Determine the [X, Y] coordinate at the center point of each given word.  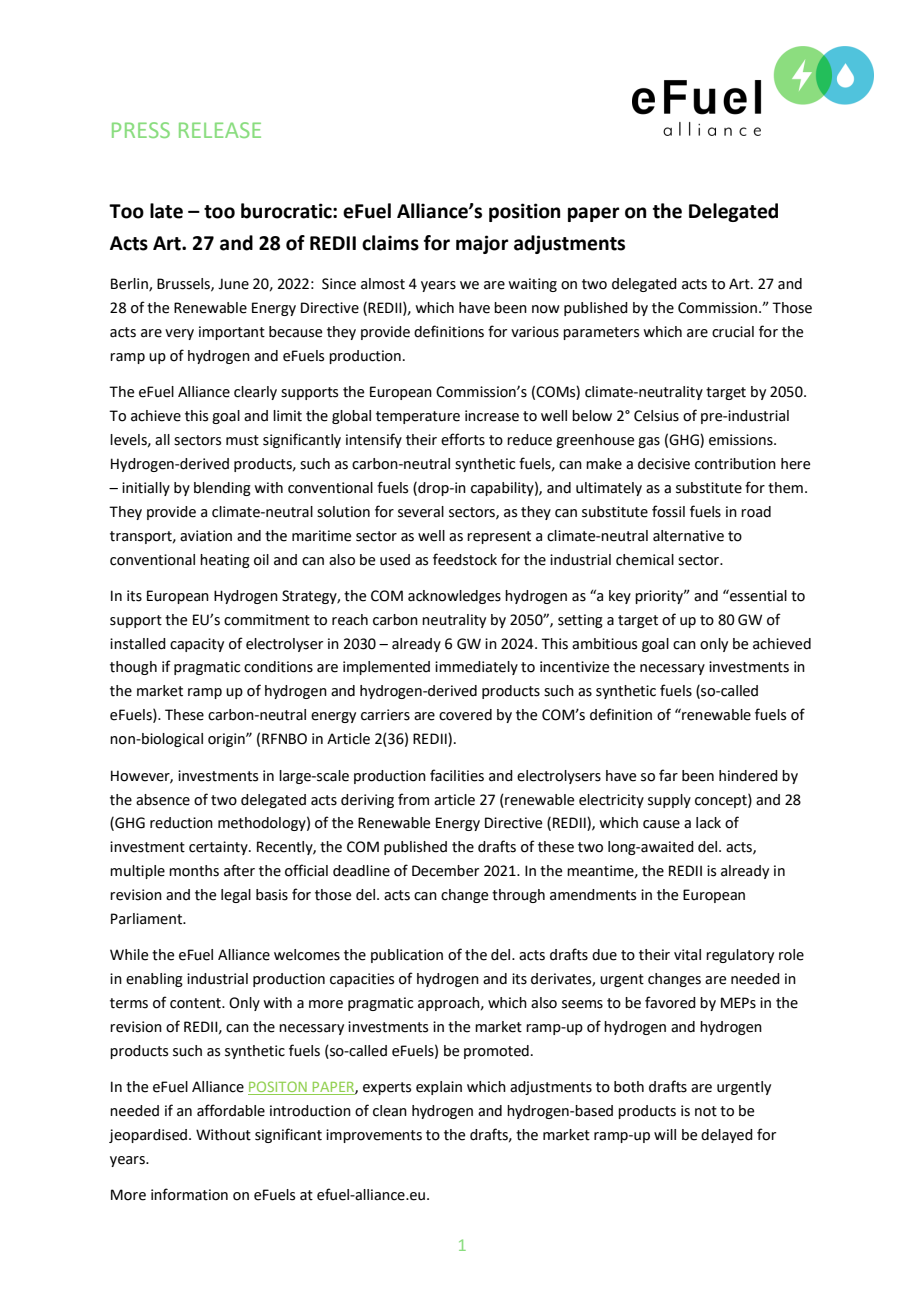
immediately [476, 668]
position [524, 212]
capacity [197, 645]
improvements [374, 1136]
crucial [733, 332]
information [189, 1194]
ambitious [604, 644]
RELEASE [220, 130]
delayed [727, 1136]
